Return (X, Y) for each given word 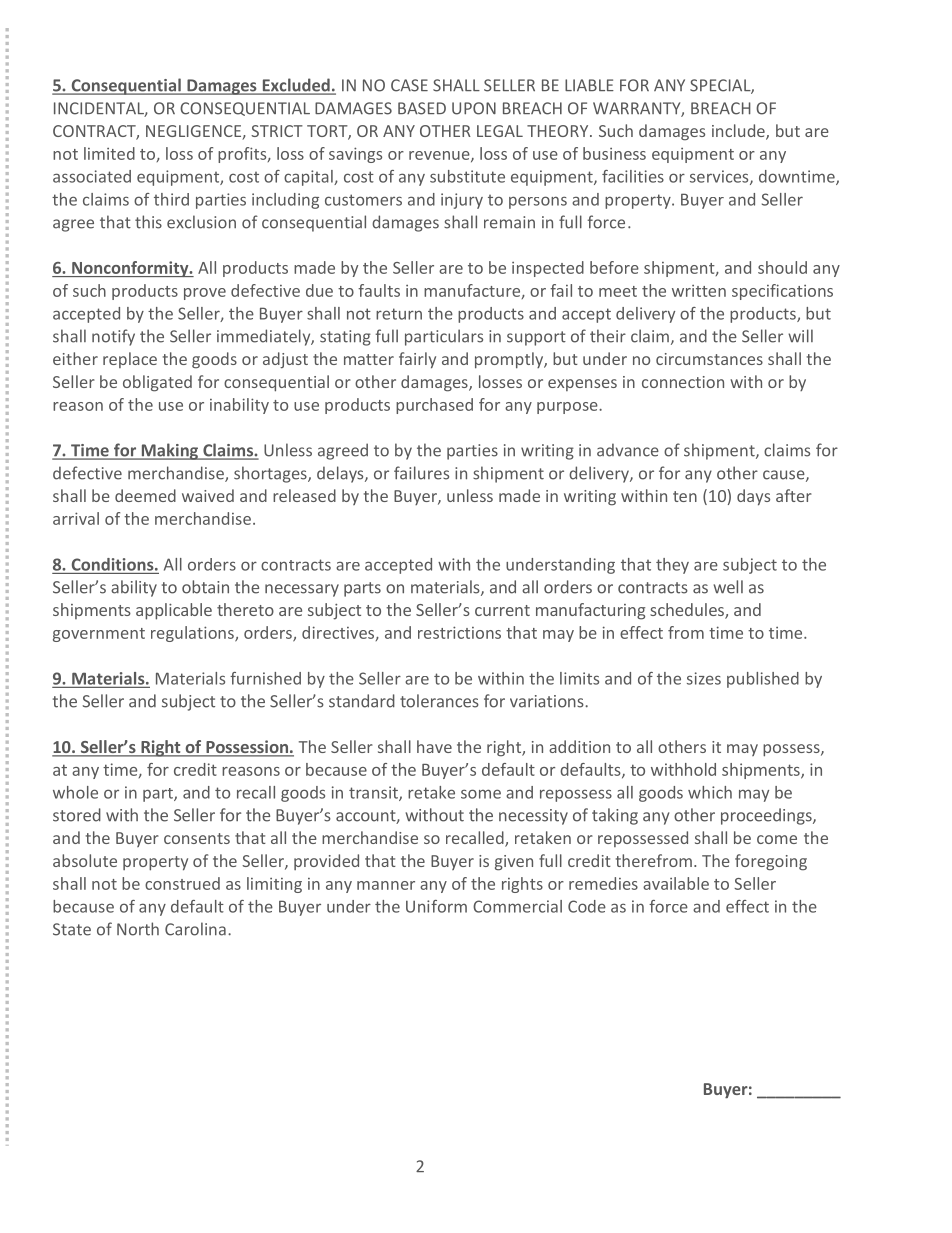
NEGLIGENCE (194, 132)
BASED (422, 108)
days (753, 497)
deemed (145, 495)
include (739, 132)
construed (182, 883)
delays (341, 474)
